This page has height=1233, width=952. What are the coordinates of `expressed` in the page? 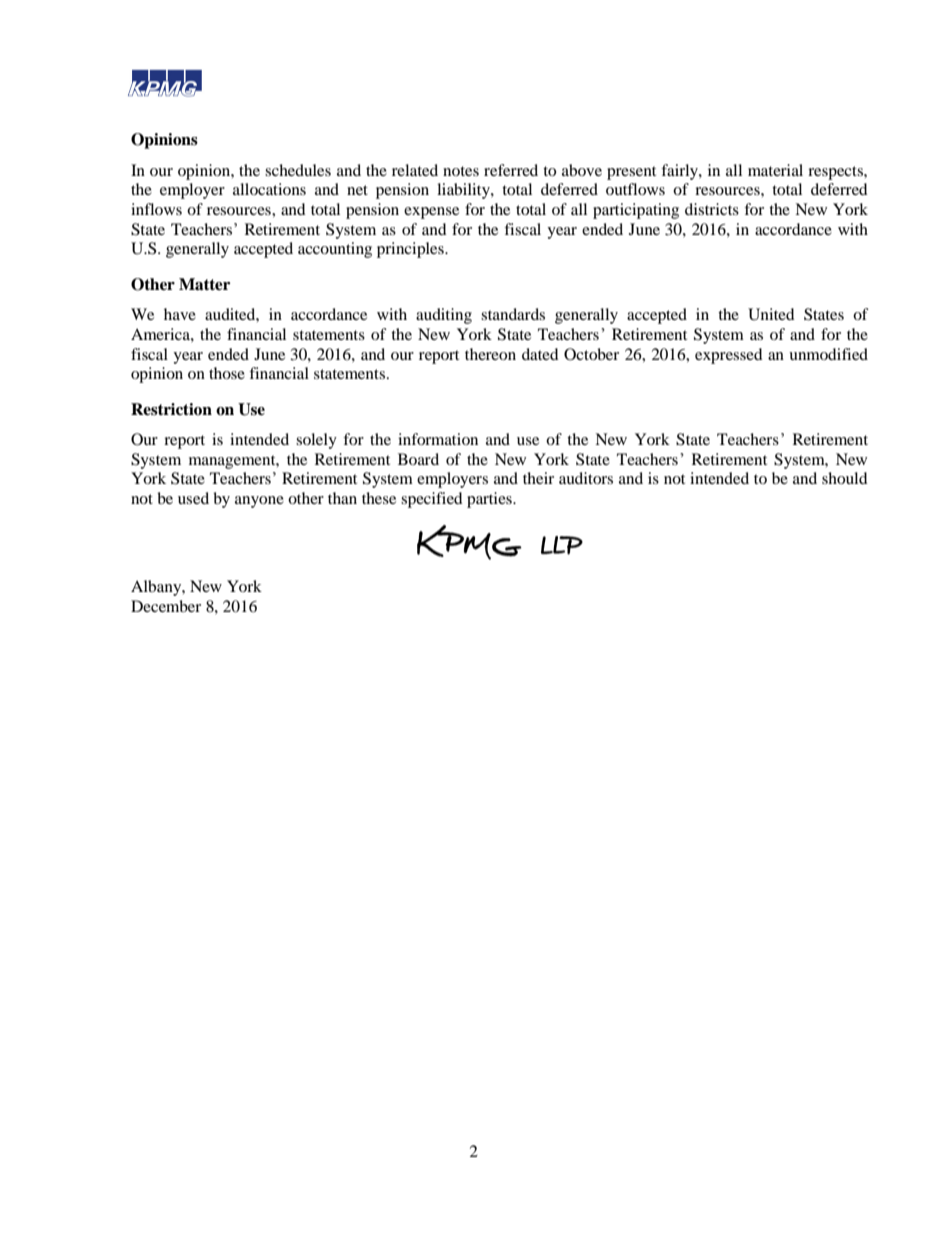 It's located at (729, 356).
